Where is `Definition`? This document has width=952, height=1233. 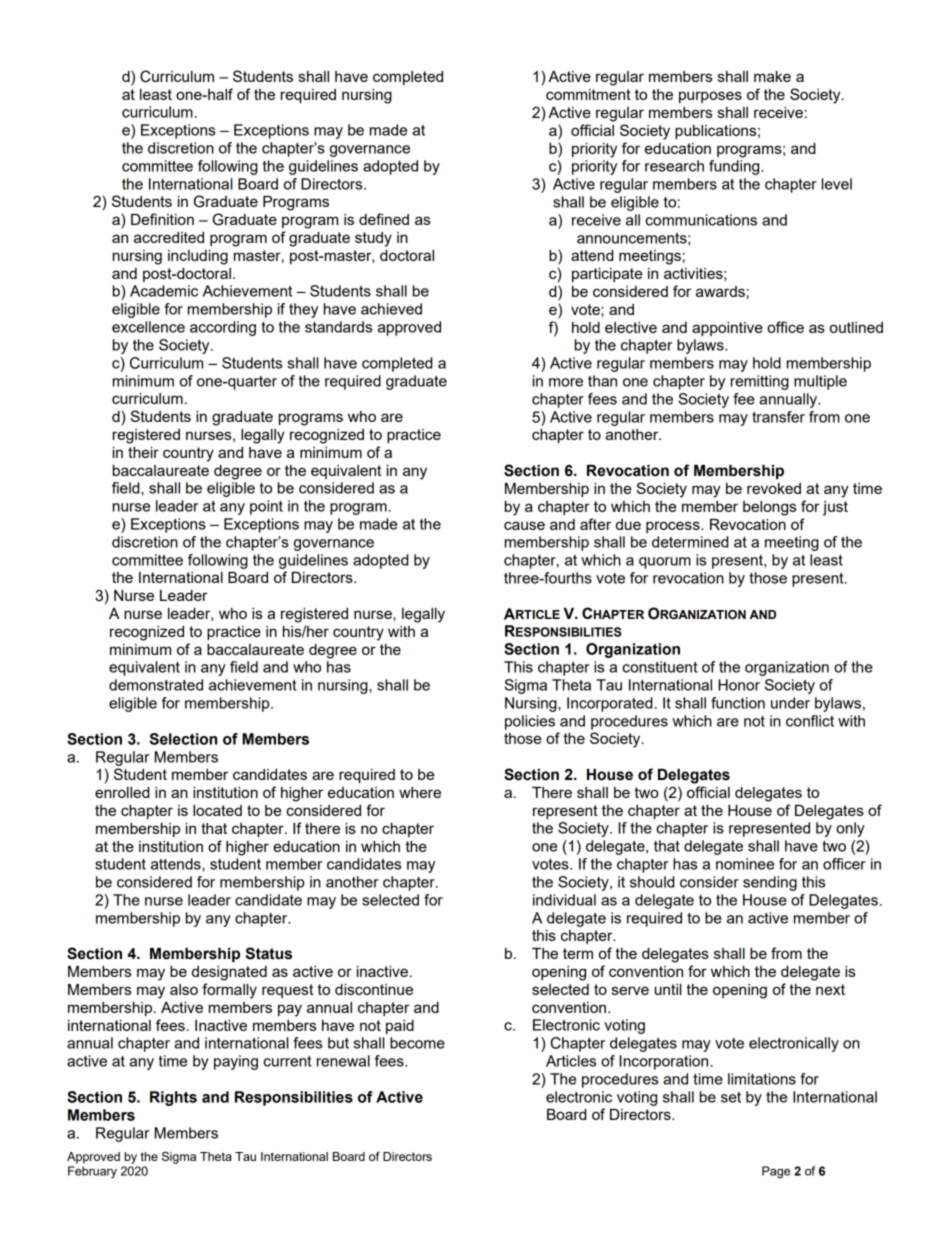 Definition is located at coordinates (162, 219).
